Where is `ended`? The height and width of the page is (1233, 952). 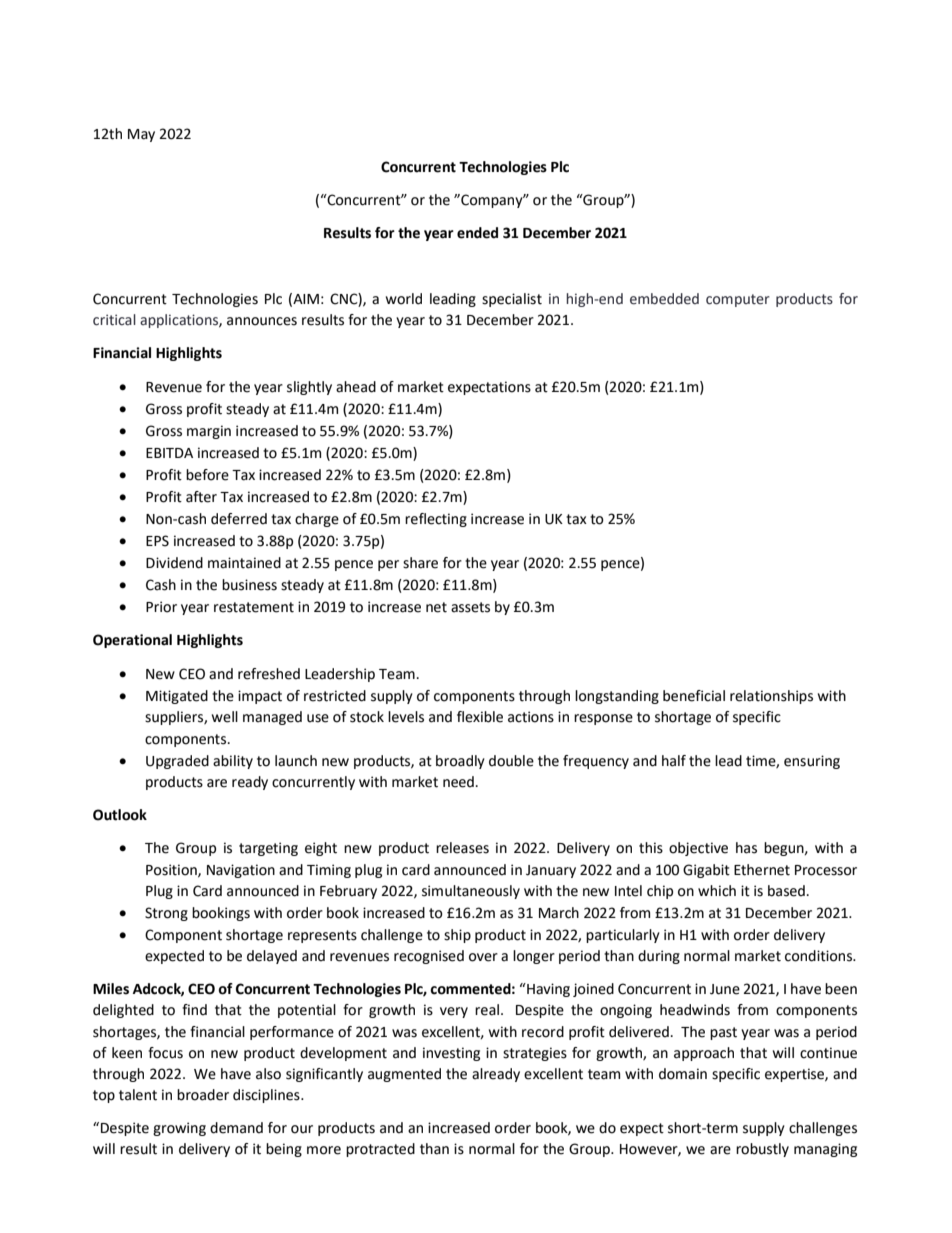 ended is located at coordinates (477, 233).
